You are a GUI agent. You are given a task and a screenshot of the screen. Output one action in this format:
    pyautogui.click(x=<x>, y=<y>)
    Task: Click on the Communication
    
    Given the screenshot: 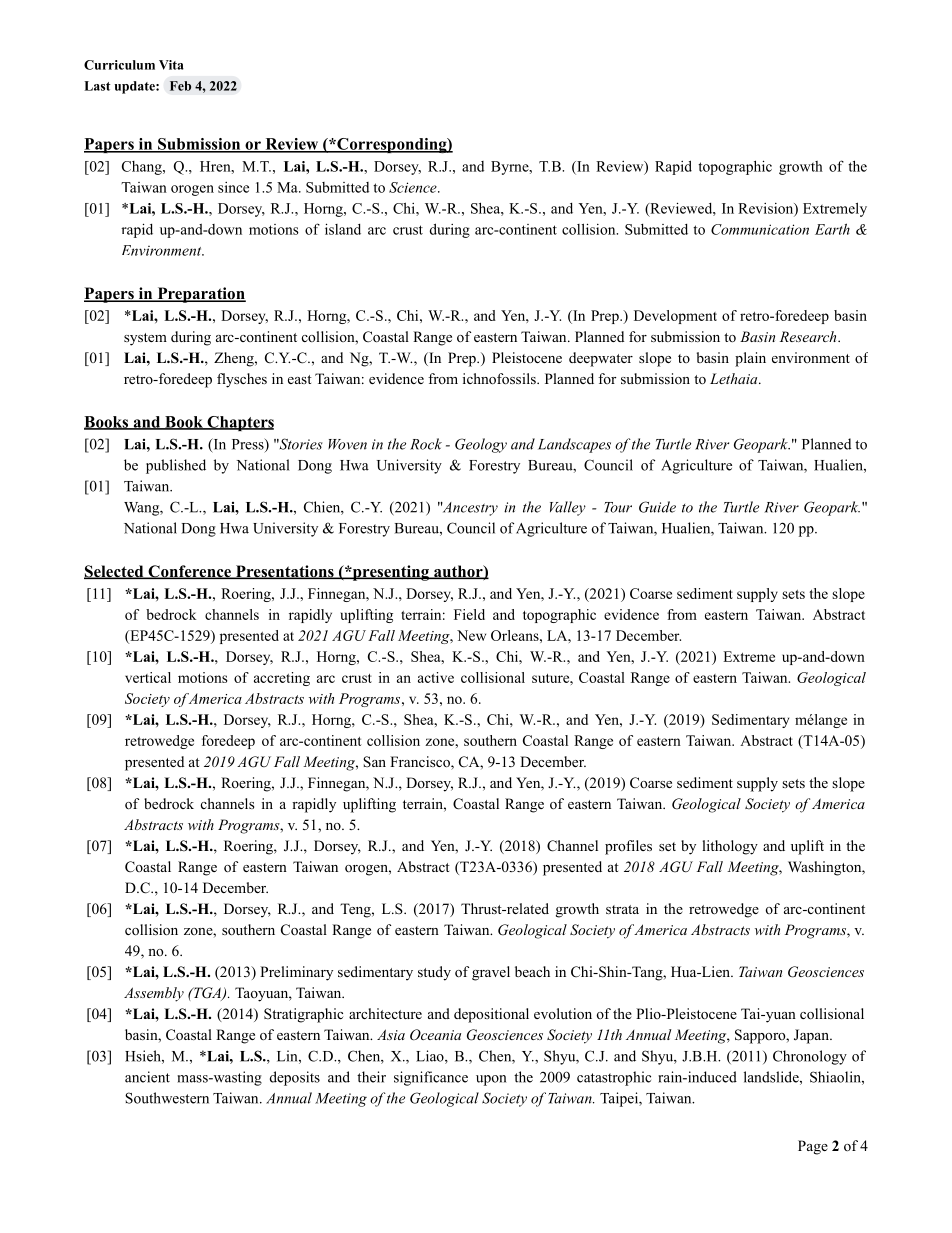 What is the action you would take?
    pyautogui.click(x=760, y=229)
